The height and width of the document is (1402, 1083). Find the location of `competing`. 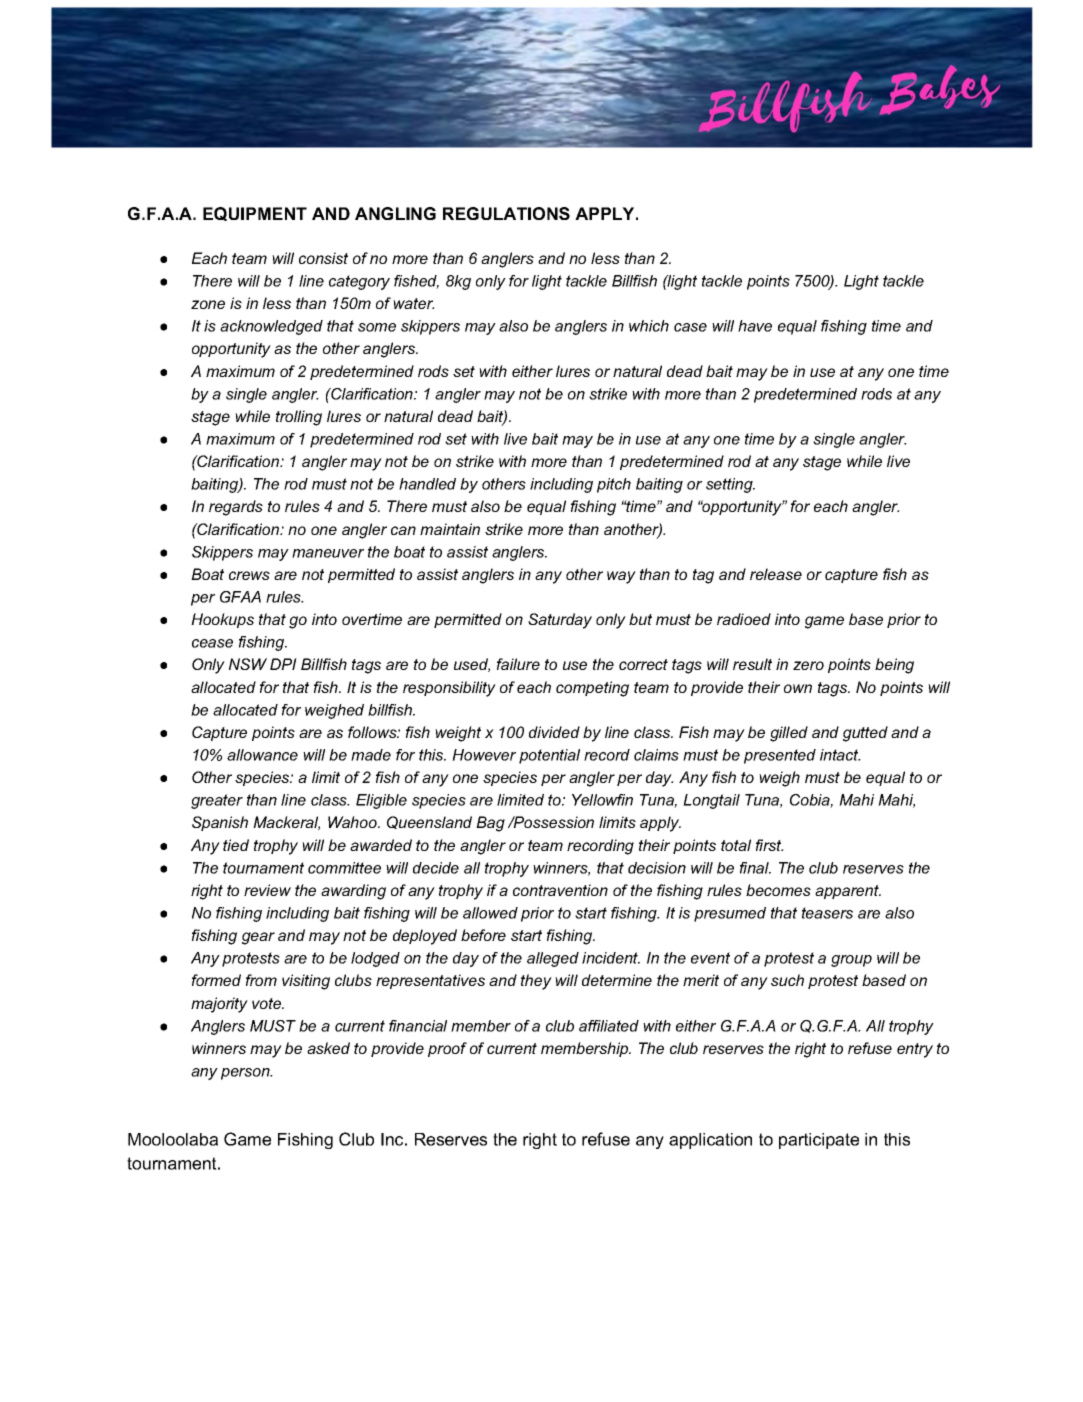

competing is located at coordinates (592, 689).
